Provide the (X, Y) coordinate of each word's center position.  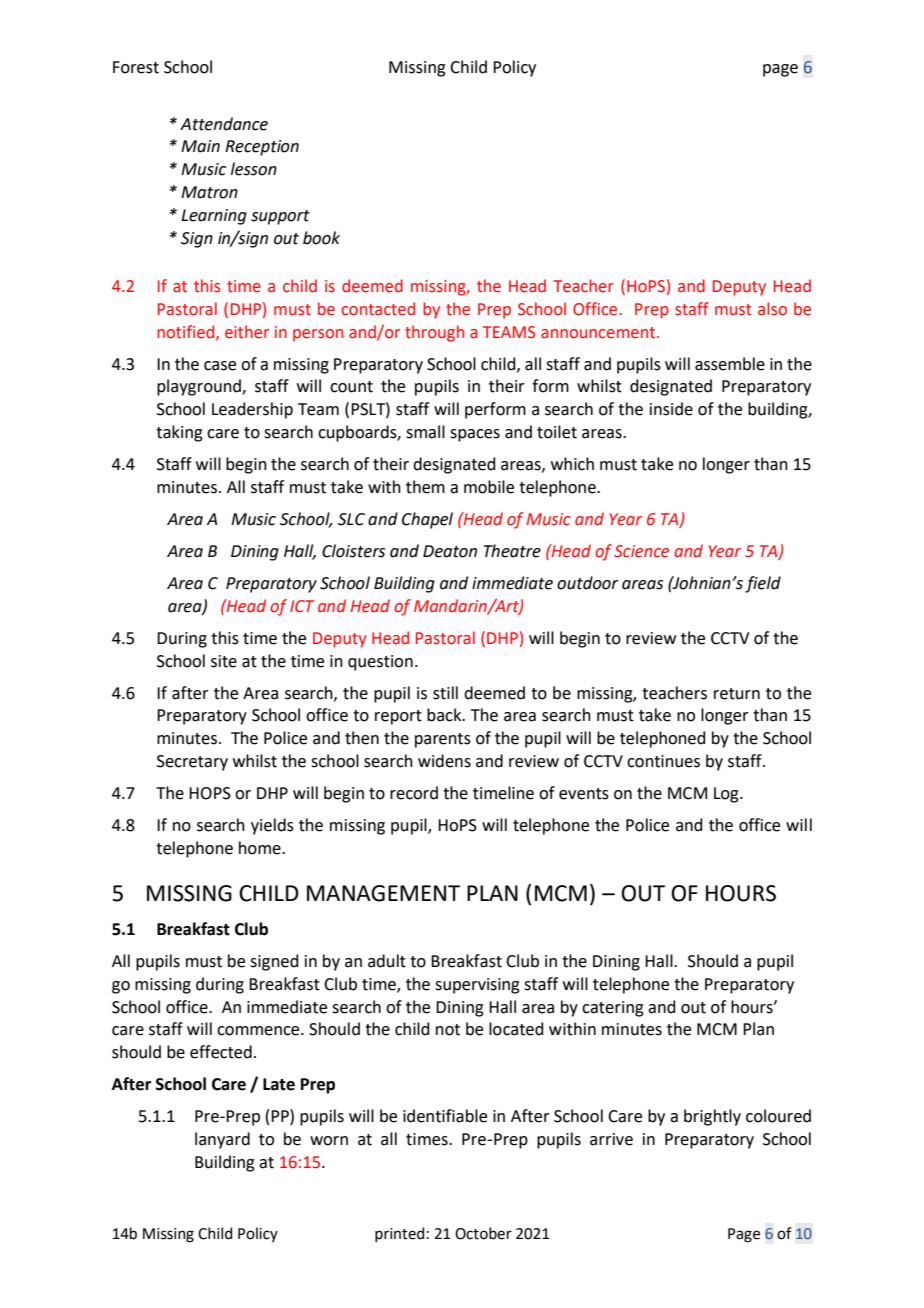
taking (179, 433)
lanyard (222, 1140)
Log (727, 795)
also (772, 309)
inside (671, 409)
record (414, 793)
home (261, 848)
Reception (262, 148)
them (425, 487)
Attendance (224, 124)
